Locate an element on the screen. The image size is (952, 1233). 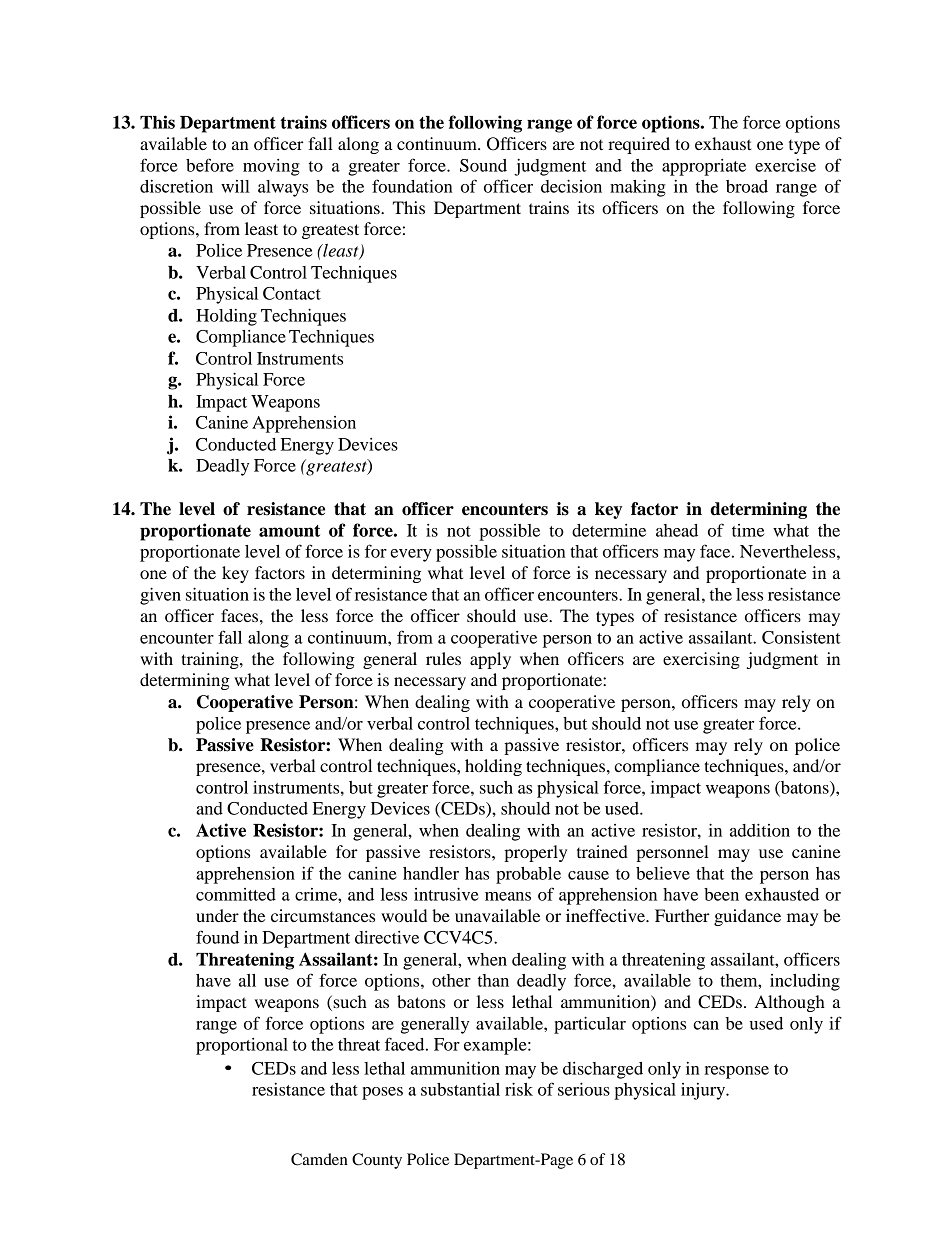
will is located at coordinates (235, 186).
